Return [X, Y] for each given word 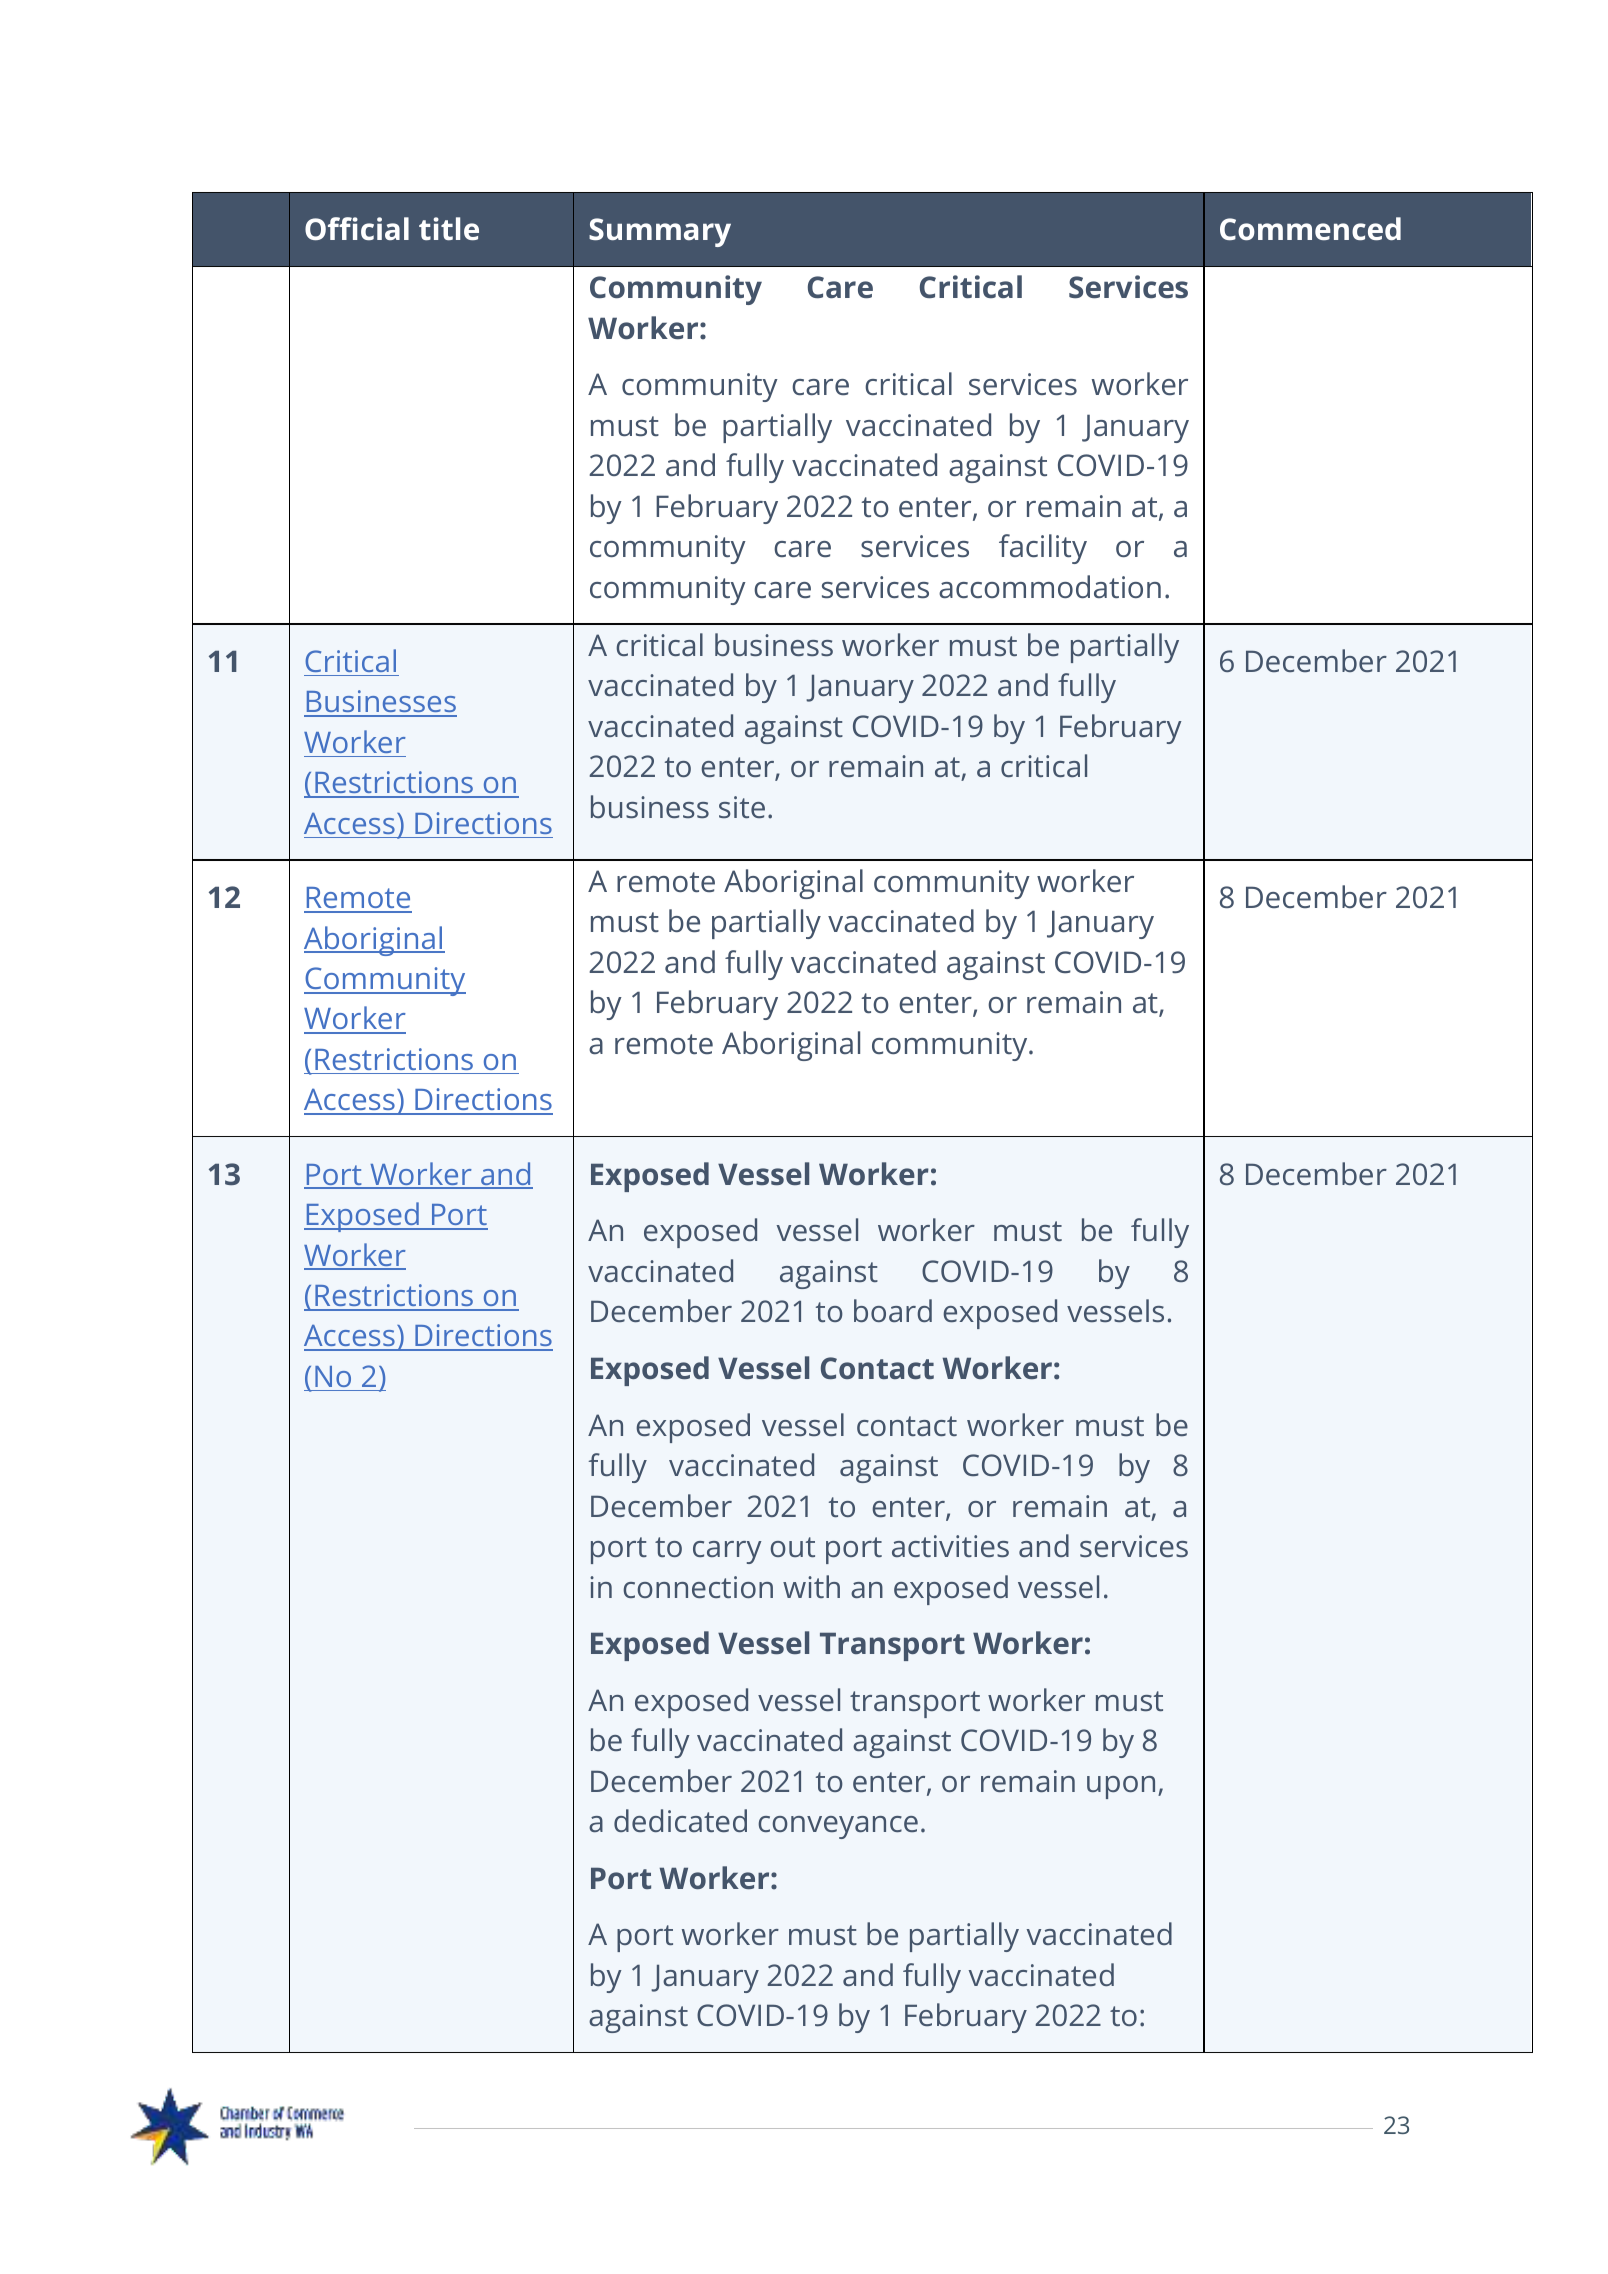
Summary [660, 232]
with [811, 1586]
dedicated [680, 1820]
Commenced [1310, 228]
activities [950, 1546]
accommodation [1050, 586]
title [449, 228]
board [893, 1310]
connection [698, 1587]
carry [727, 1552]
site [742, 807]
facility [1043, 549]
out [792, 1547]
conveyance [838, 1827]
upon [1121, 1787]
